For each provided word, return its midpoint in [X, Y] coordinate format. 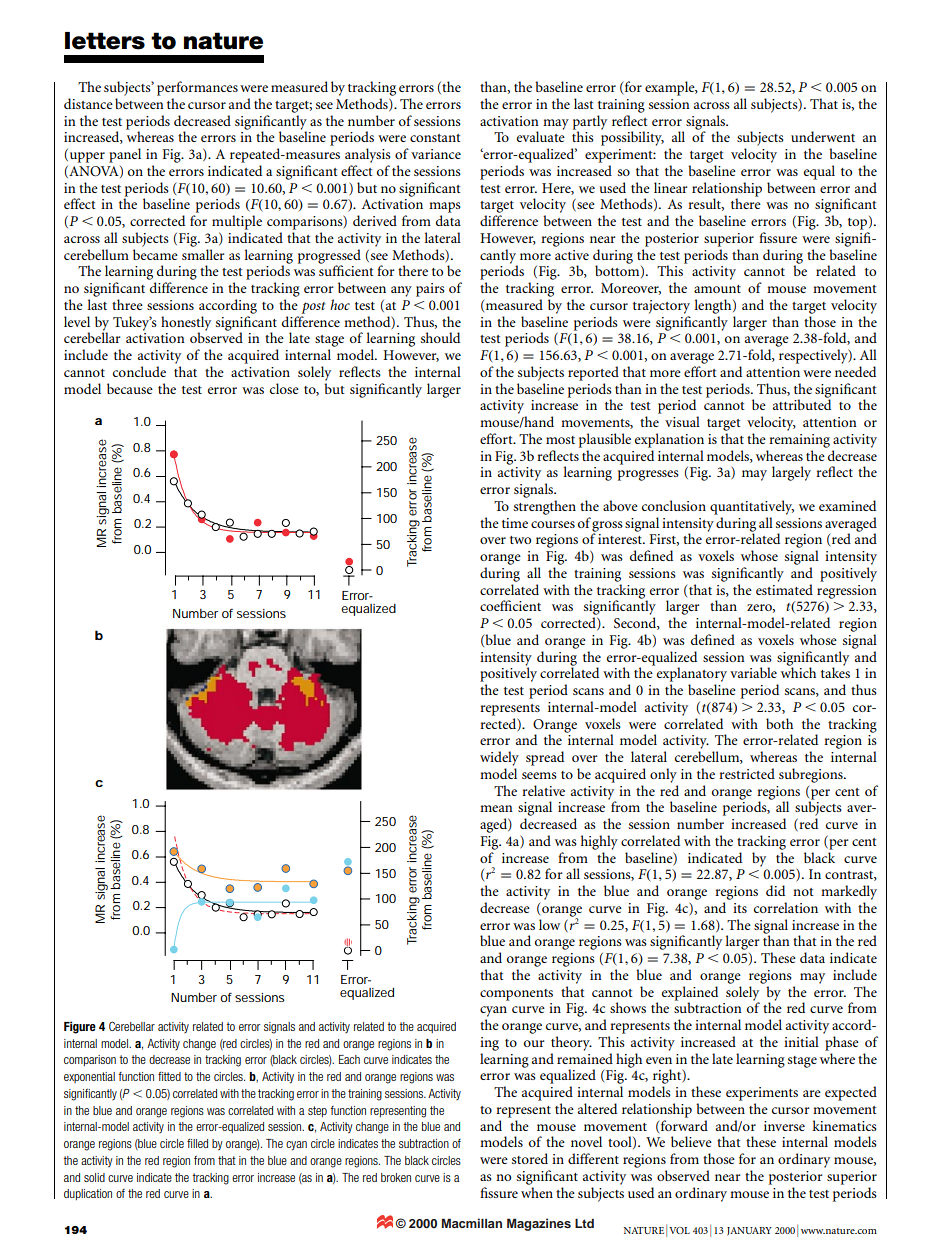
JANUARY [749, 1231]
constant [435, 138]
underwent [823, 136]
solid [94, 1177]
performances [197, 88]
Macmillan [472, 1223]
